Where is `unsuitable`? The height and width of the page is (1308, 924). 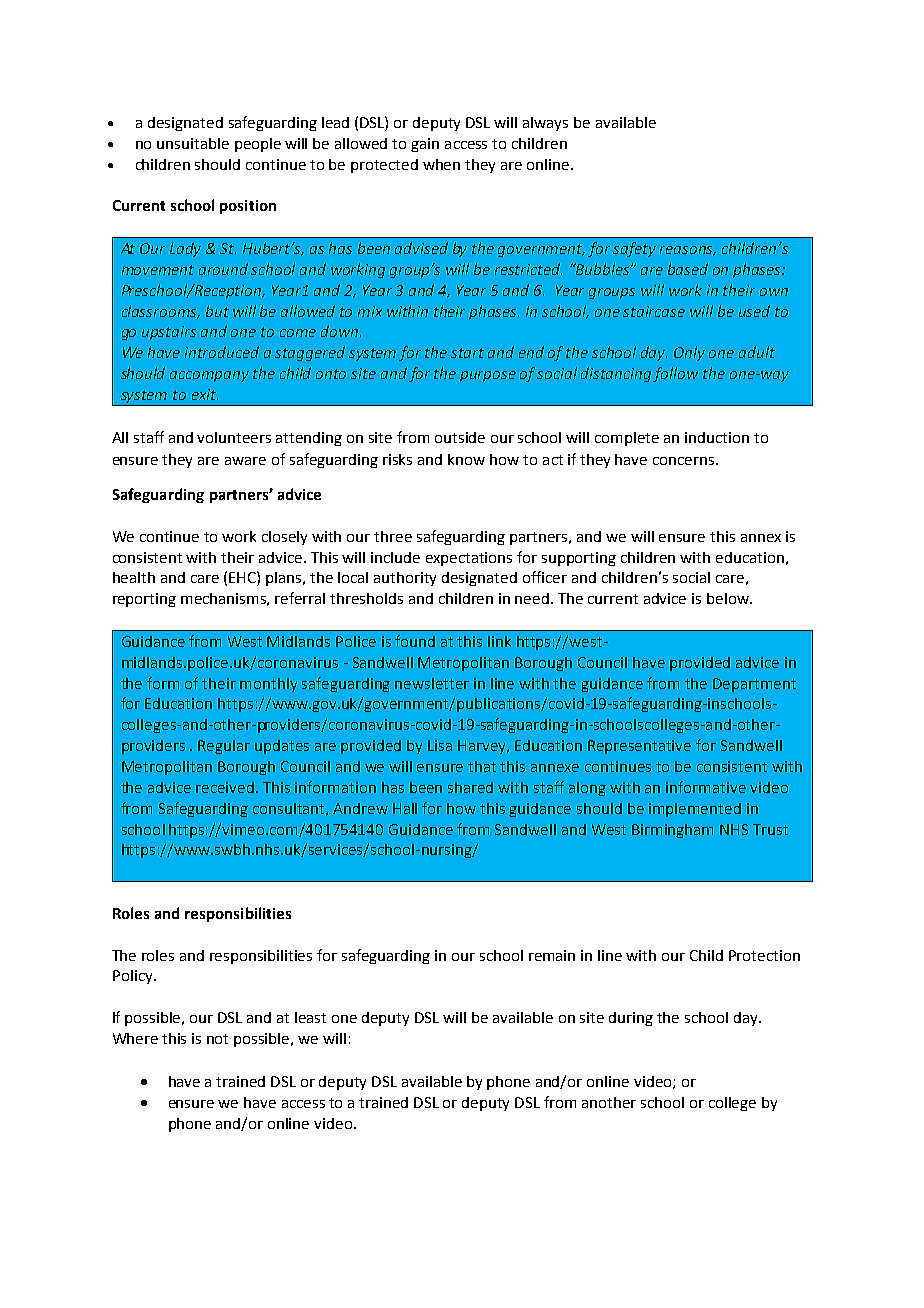
unsuitable is located at coordinates (193, 143).
